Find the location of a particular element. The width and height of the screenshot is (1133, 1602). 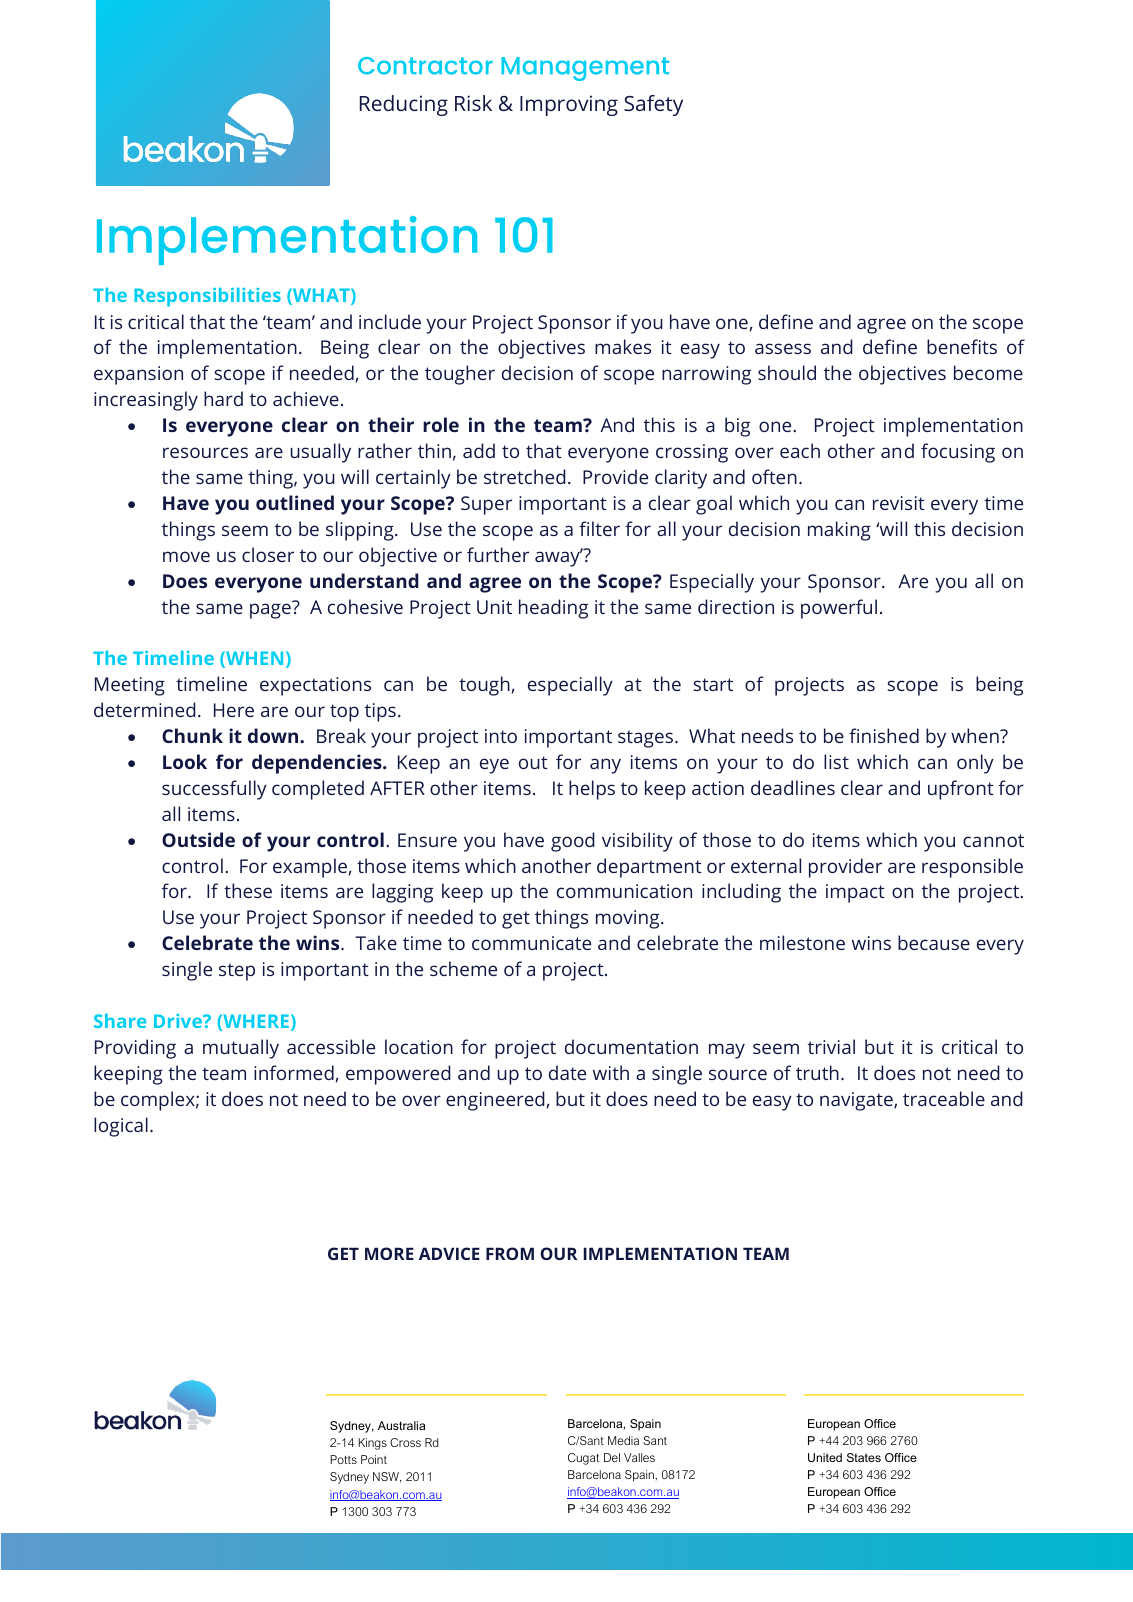

Potts is located at coordinates (343, 1459).
